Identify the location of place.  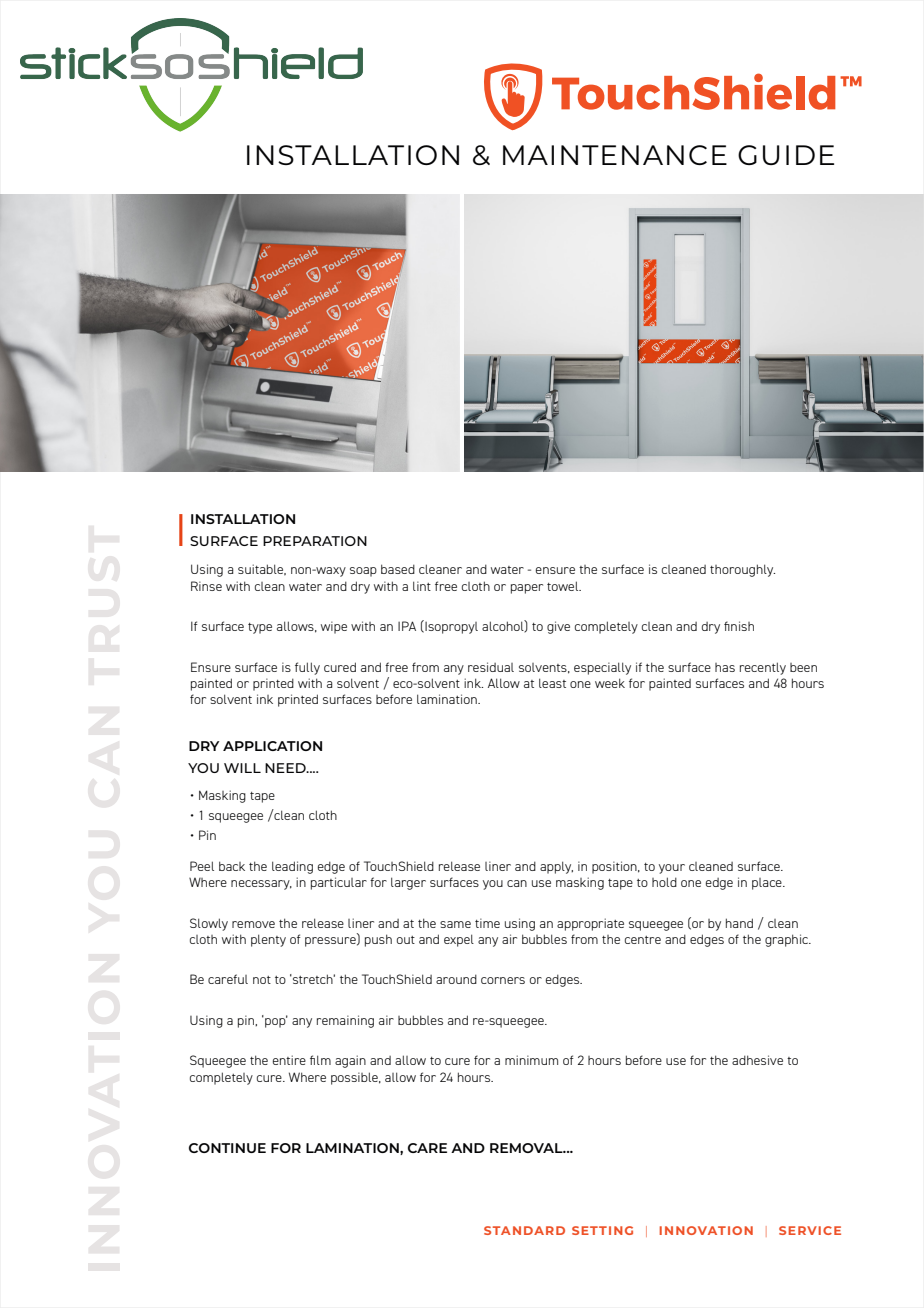
(768, 884).
